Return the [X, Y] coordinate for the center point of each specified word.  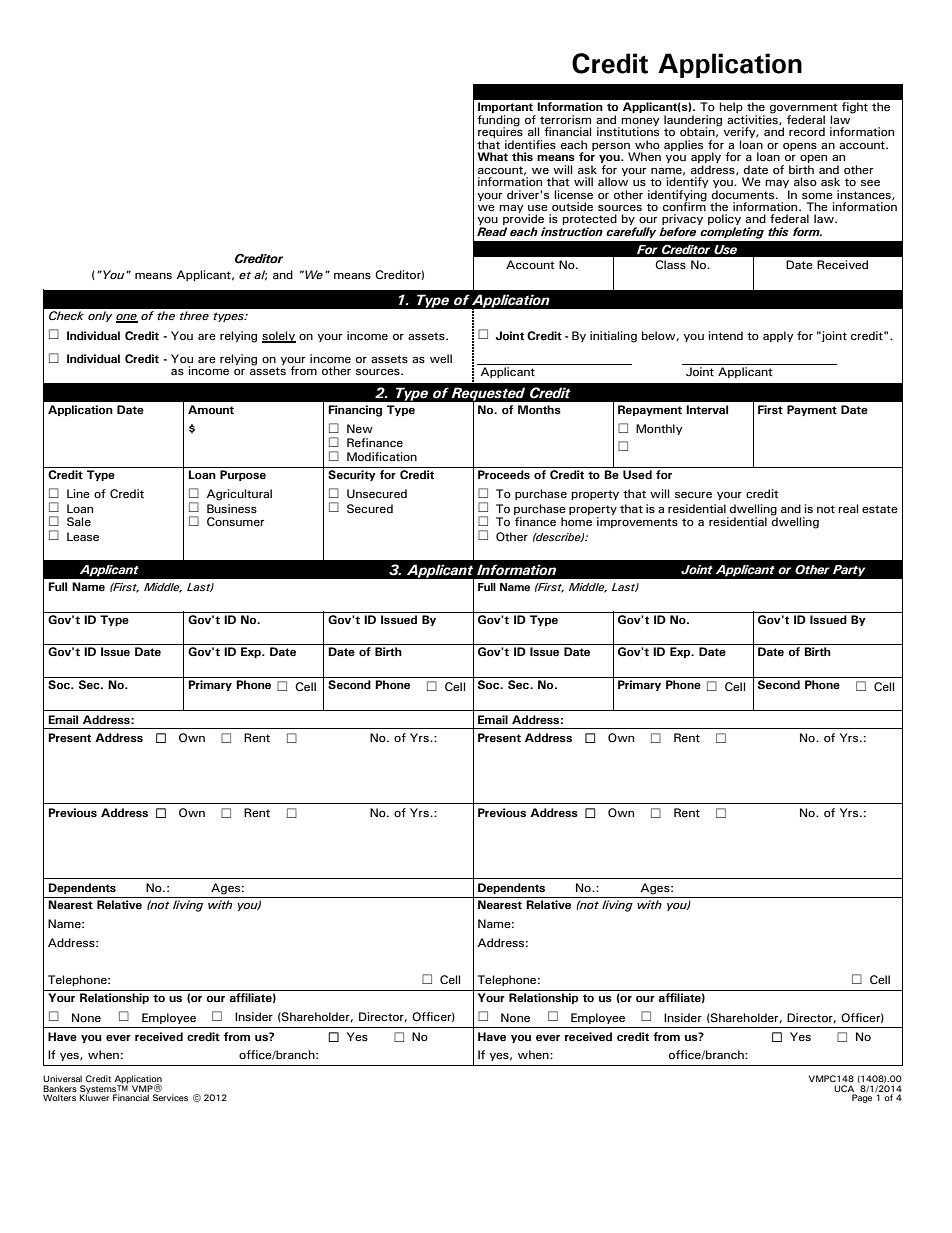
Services [170, 1097]
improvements [637, 522]
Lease [83, 537]
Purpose [243, 475]
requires [500, 133]
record [807, 131]
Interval [707, 409]
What [492, 156]
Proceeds [504, 474]
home [576, 521]
